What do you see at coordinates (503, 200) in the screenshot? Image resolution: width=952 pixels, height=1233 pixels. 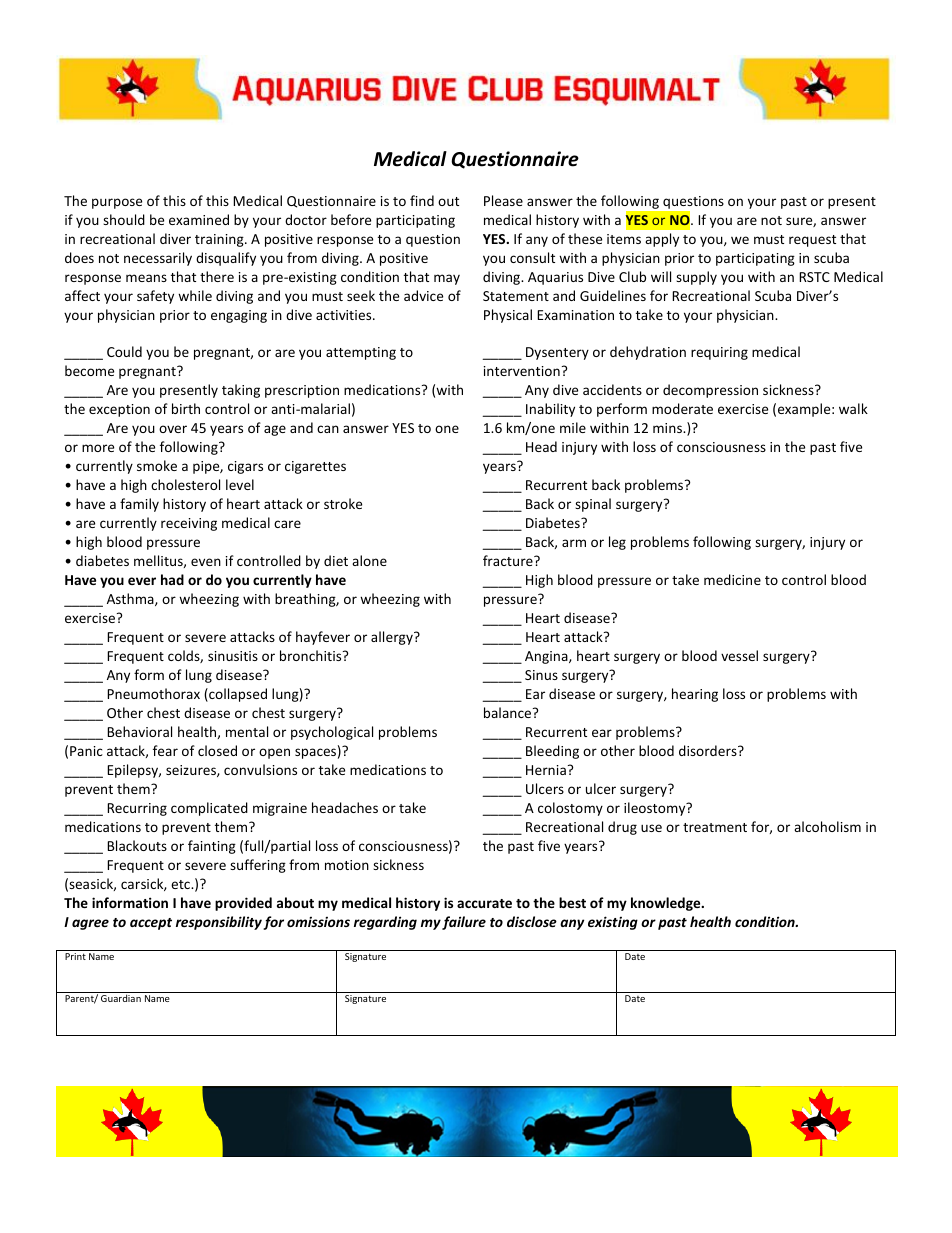 I see `Please` at bounding box center [503, 200].
